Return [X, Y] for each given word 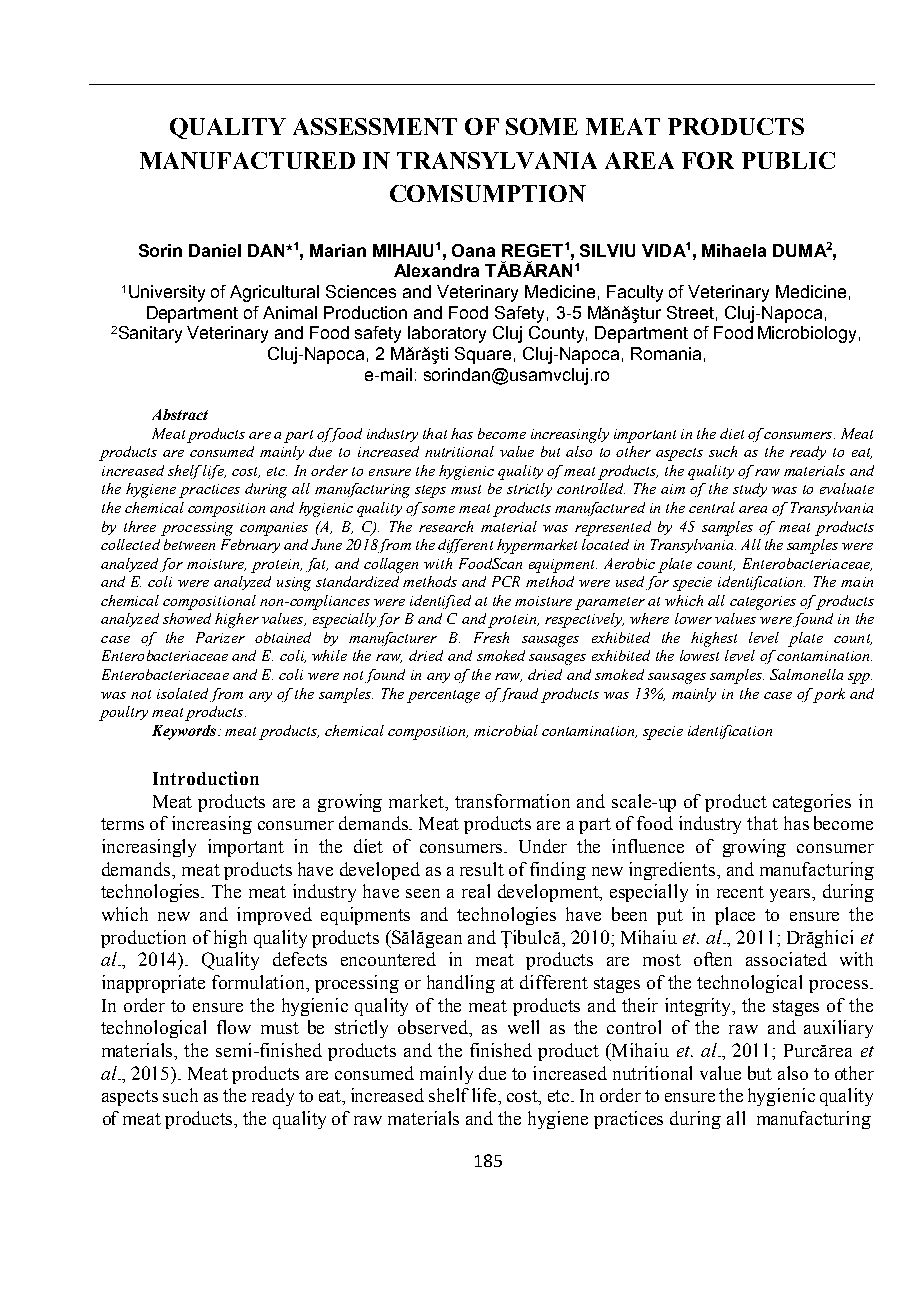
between [189, 544]
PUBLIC [788, 160]
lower [693, 618]
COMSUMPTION [488, 193]
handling [461, 984]
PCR [506, 581]
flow [234, 1027]
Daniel [215, 250]
